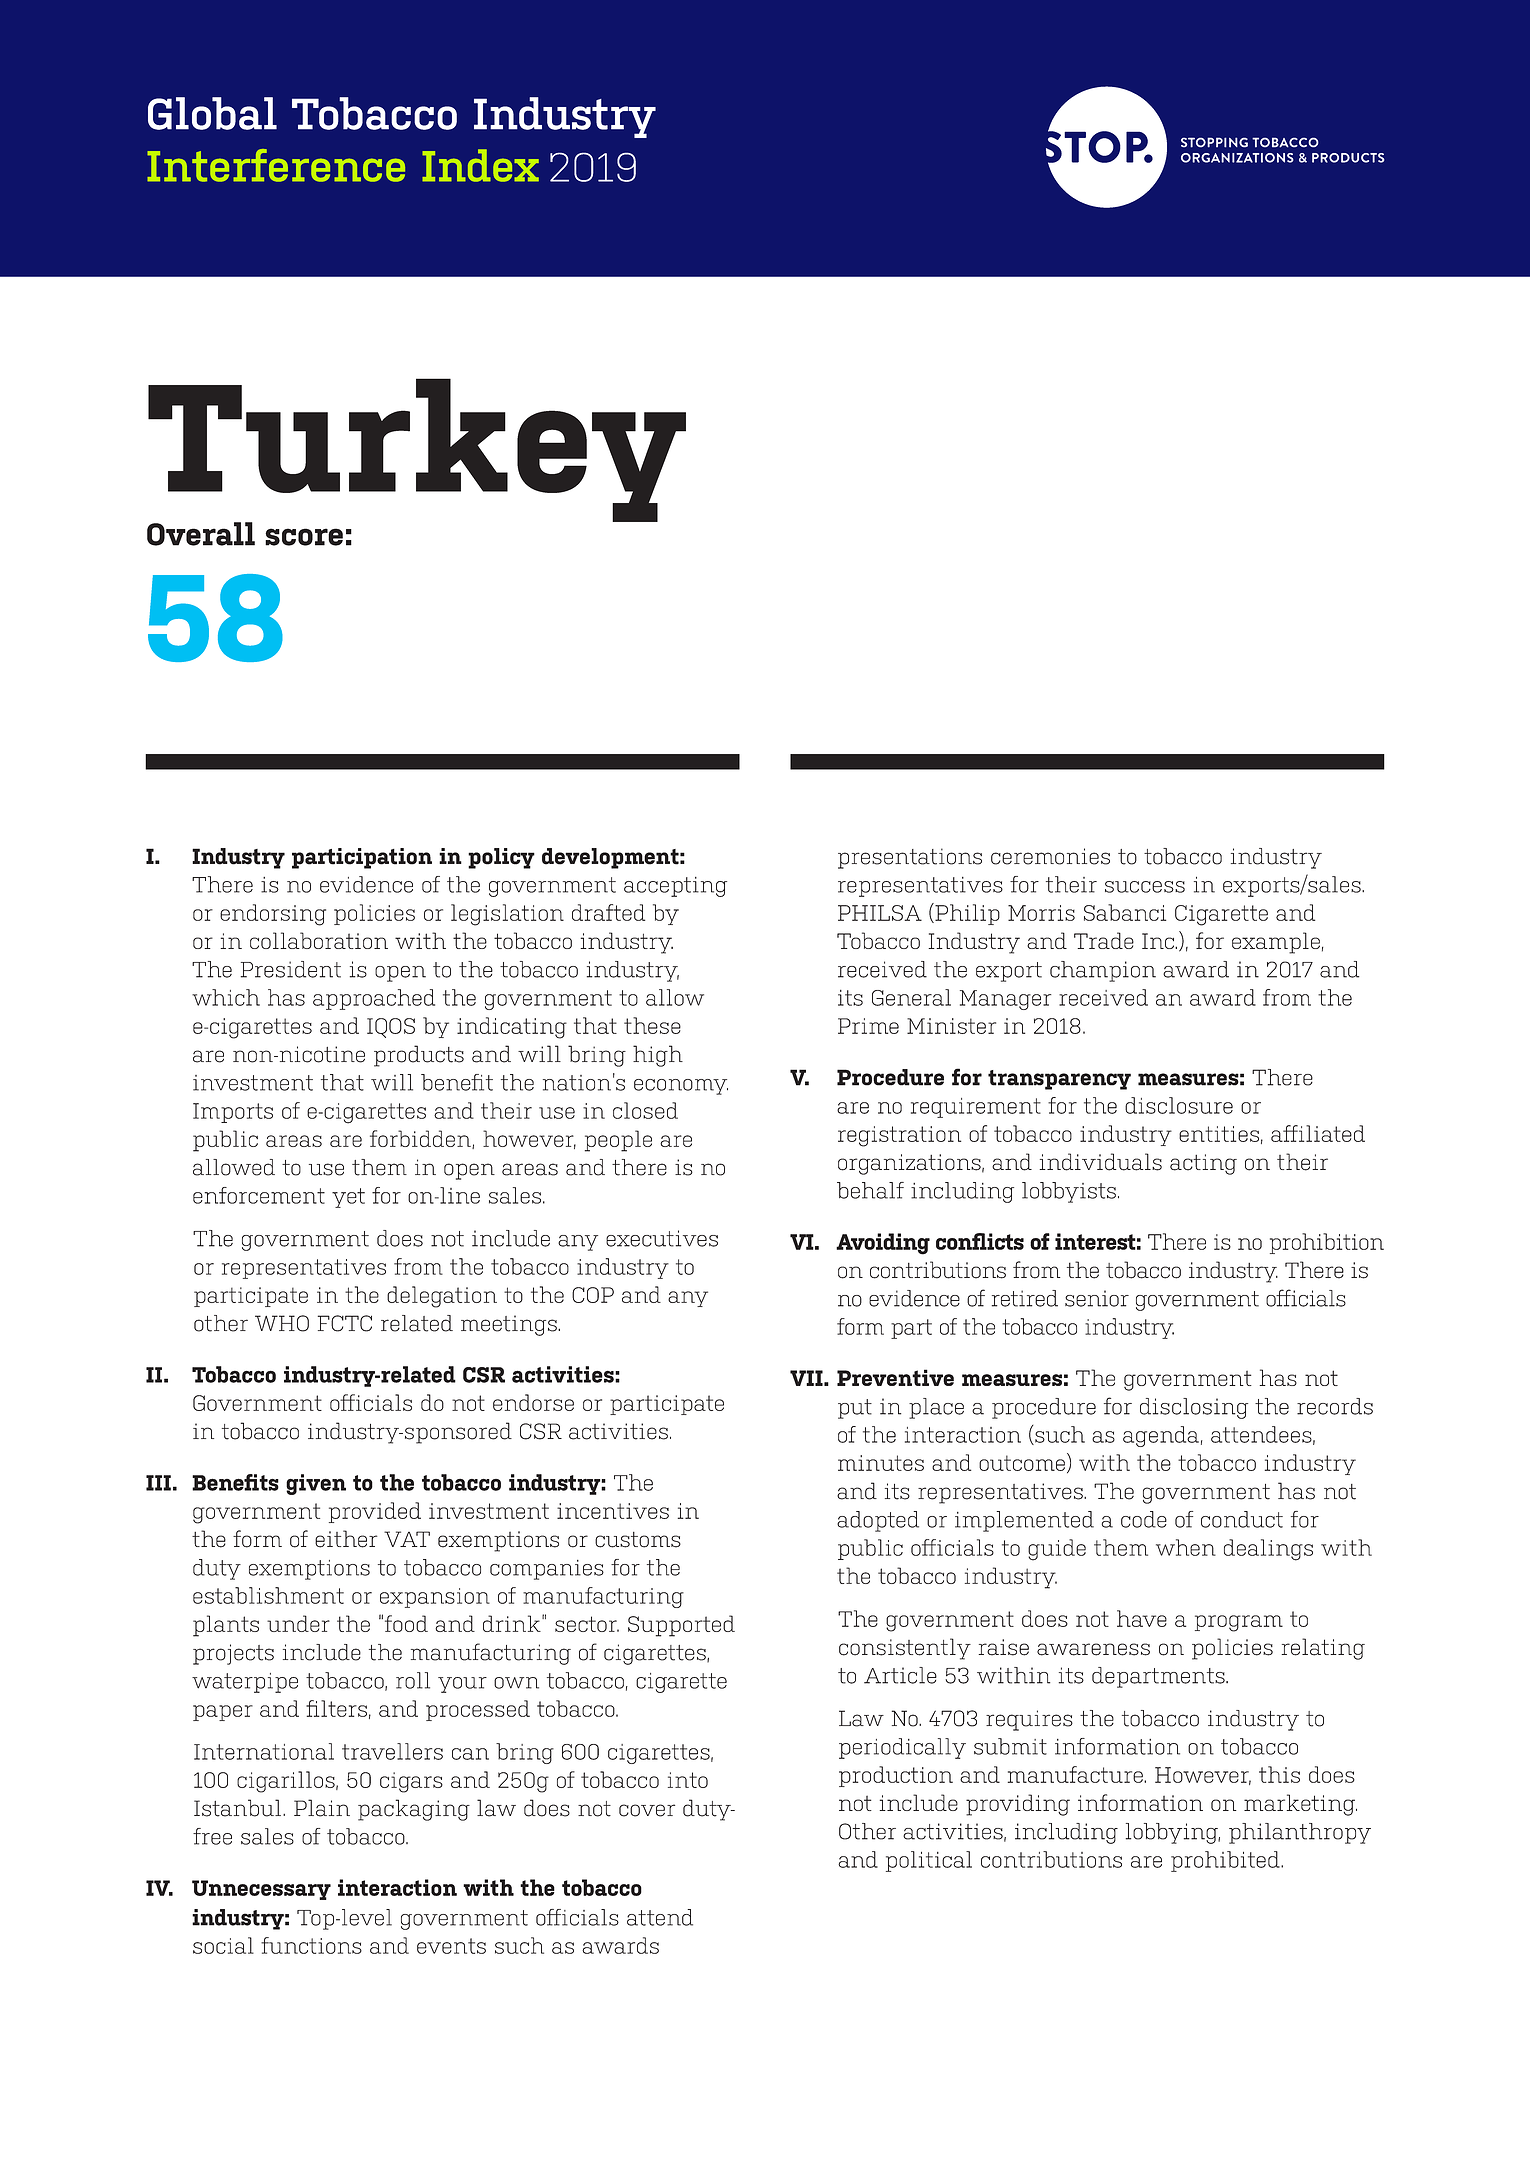 The image size is (1530, 2164). Describe the element at coordinates (273, 915) in the document. I see `endorsing` at that location.
